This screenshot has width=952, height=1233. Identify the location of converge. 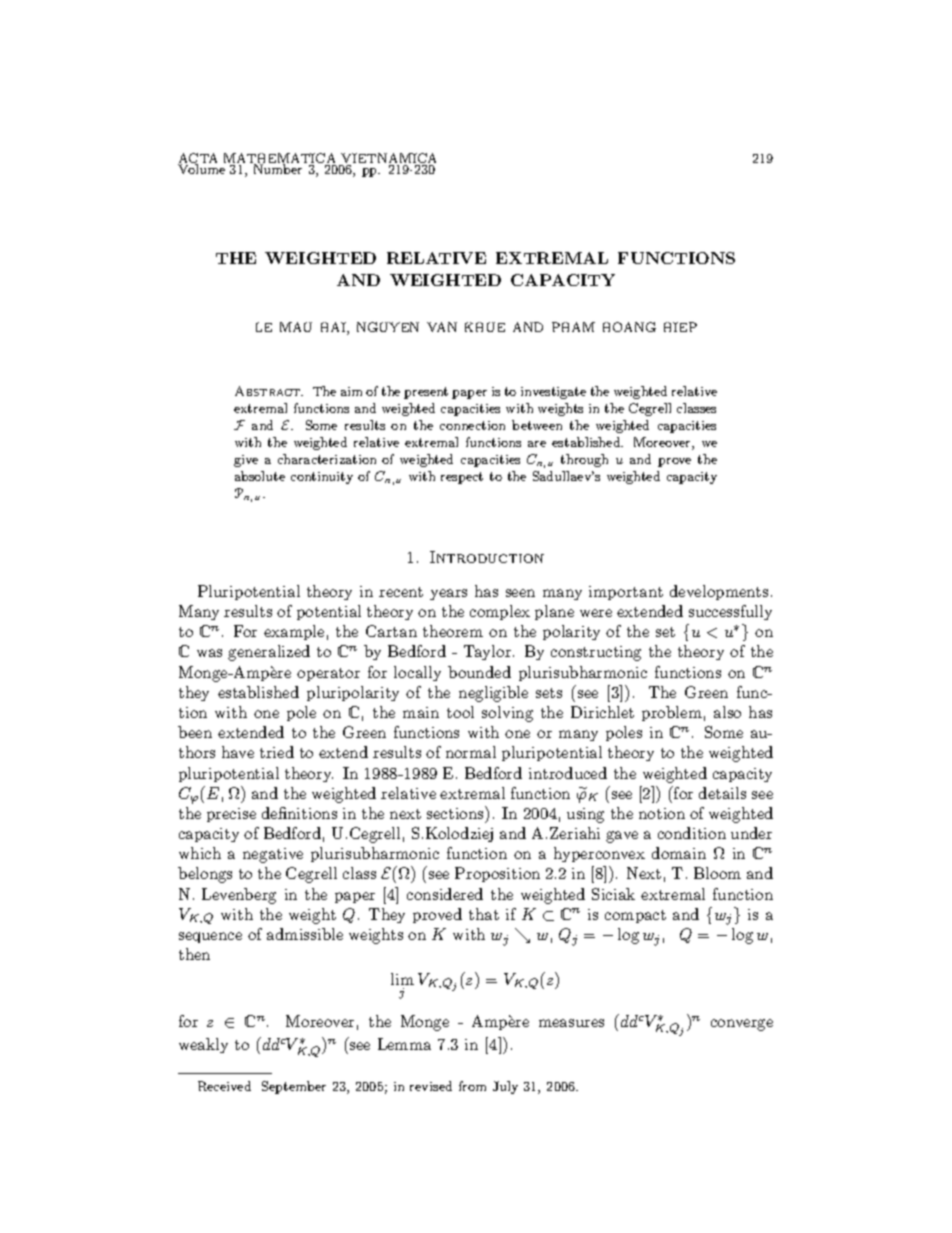
(742, 1025).
